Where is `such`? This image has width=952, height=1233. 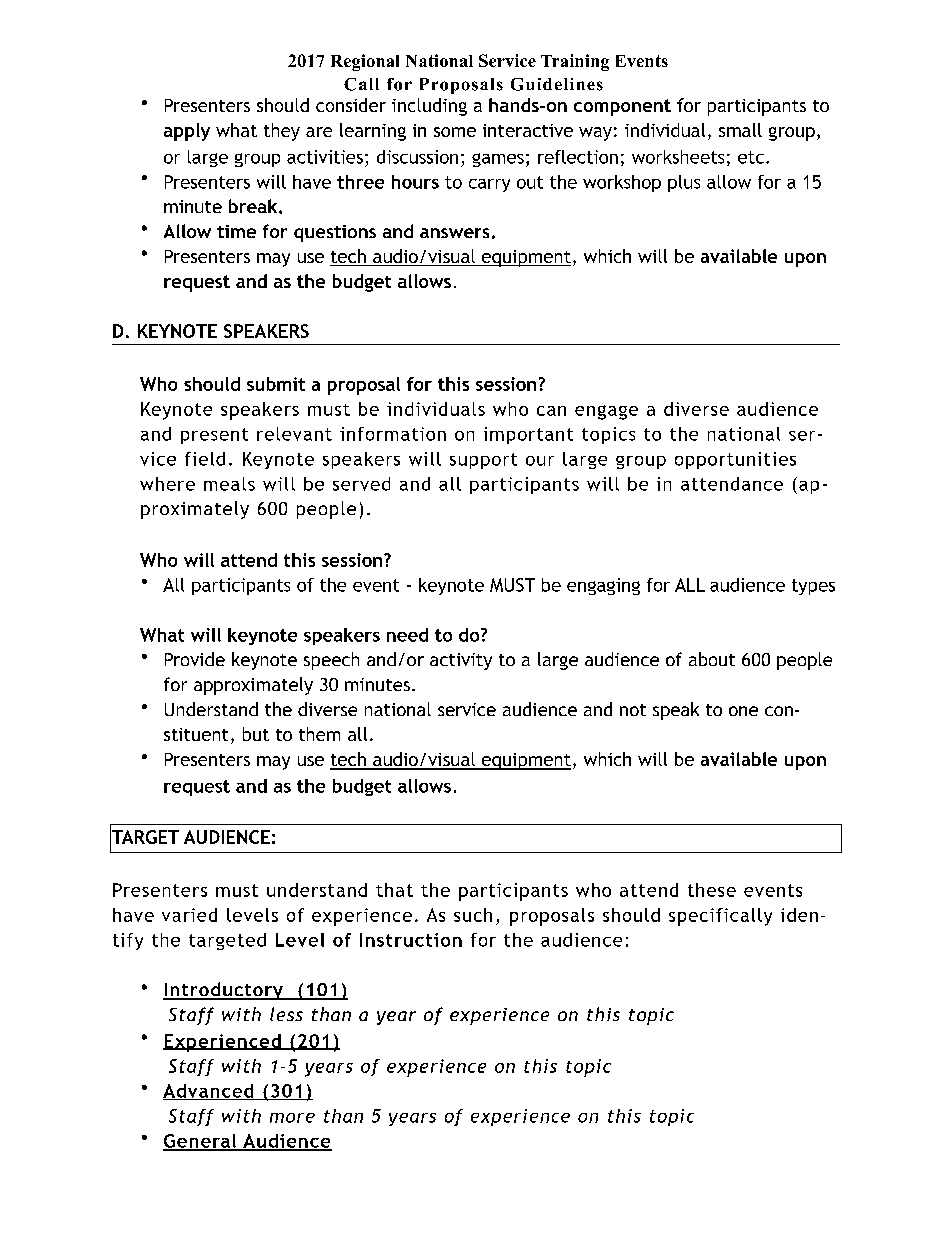
such is located at coordinates (473, 915).
